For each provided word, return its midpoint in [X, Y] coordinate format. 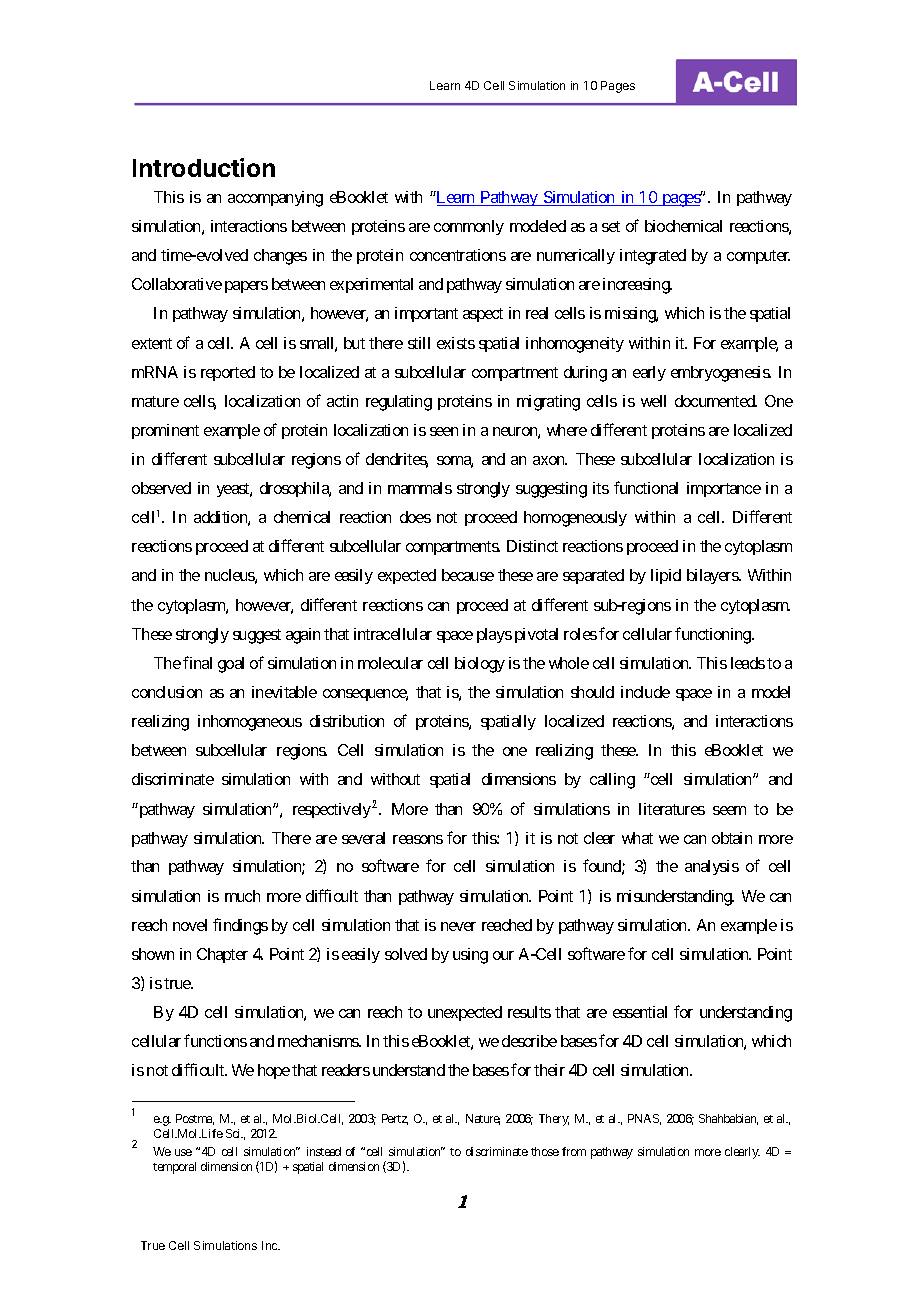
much [242, 896]
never [458, 926]
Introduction [204, 167]
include [645, 692]
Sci [234, 1133]
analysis [712, 867]
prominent [165, 431]
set [611, 226]
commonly [469, 227]
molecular [390, 663]
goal [231, 665]
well [653, 401]
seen [444, 431]
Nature [483, 1119]
